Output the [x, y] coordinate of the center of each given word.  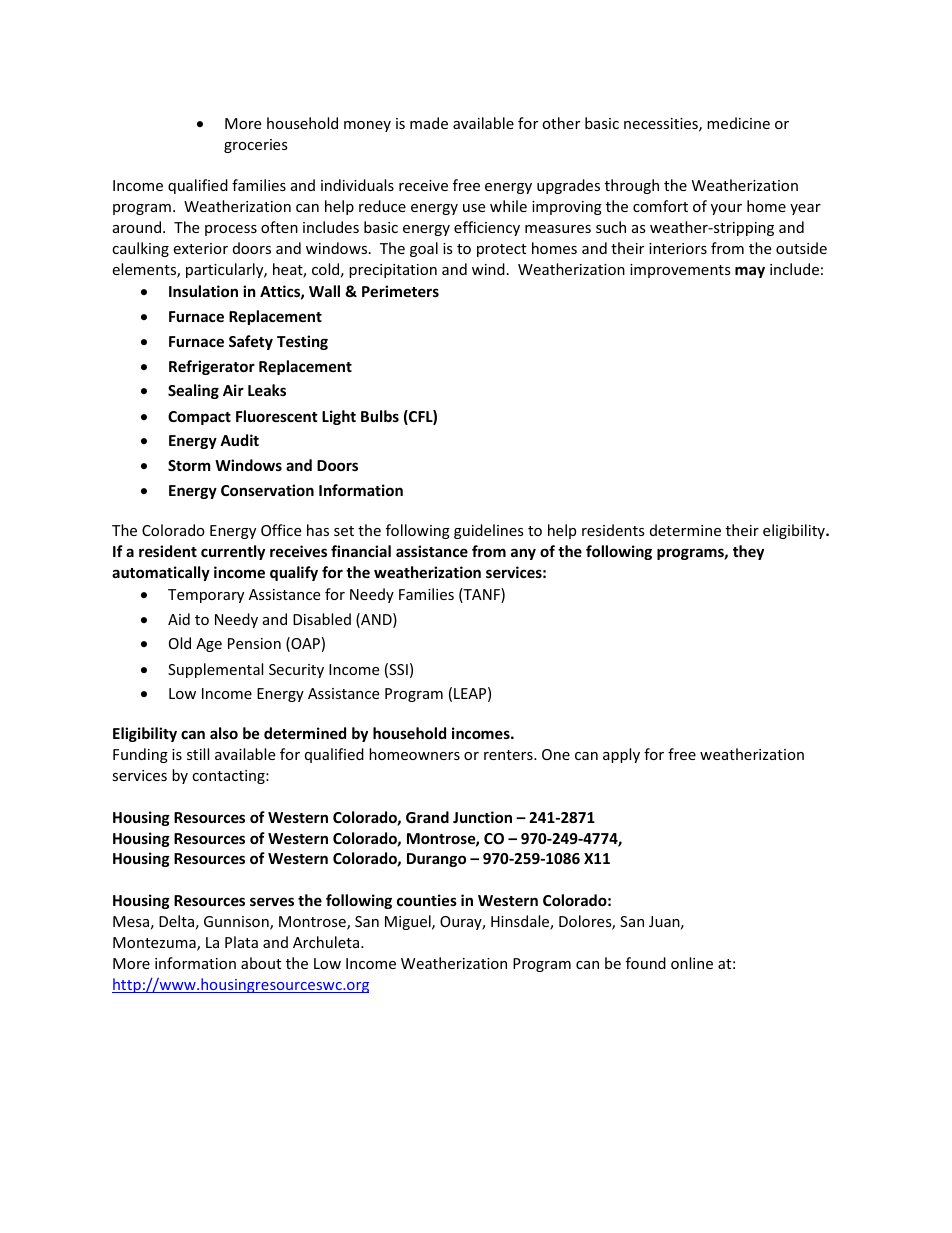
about [261, 963]
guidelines [489, 531]
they [748, 552]
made [429, 123]
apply [621, 755]
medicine [738, 123]
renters [509, 755]
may [750, 272]
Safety [251, 342]
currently [233, 552]
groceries [256, 146]
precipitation [393, 271]
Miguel [409, 922]
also [224, 733]
